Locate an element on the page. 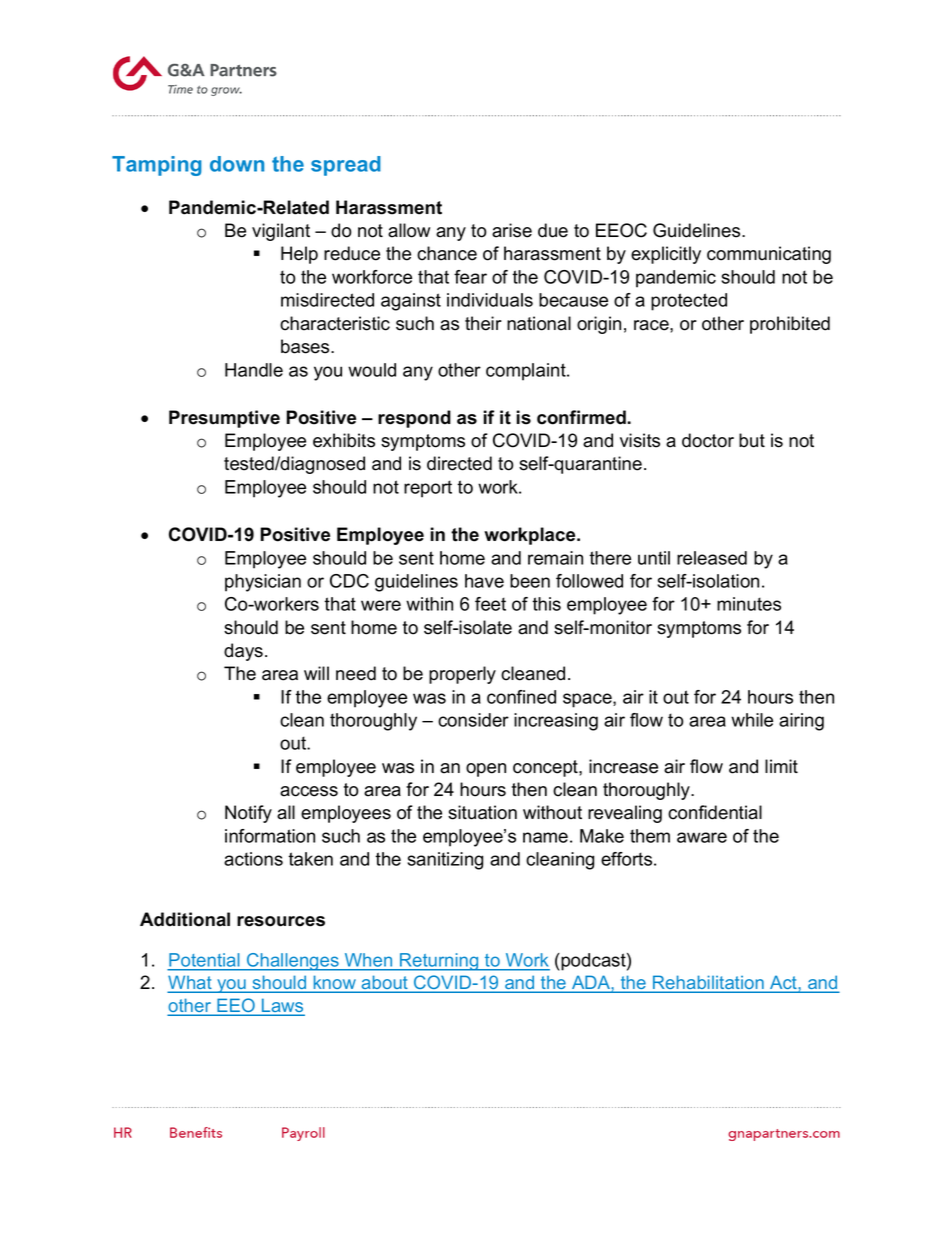 This page has height=1233, width=952. confidential is located at coordinates (715, 812).
